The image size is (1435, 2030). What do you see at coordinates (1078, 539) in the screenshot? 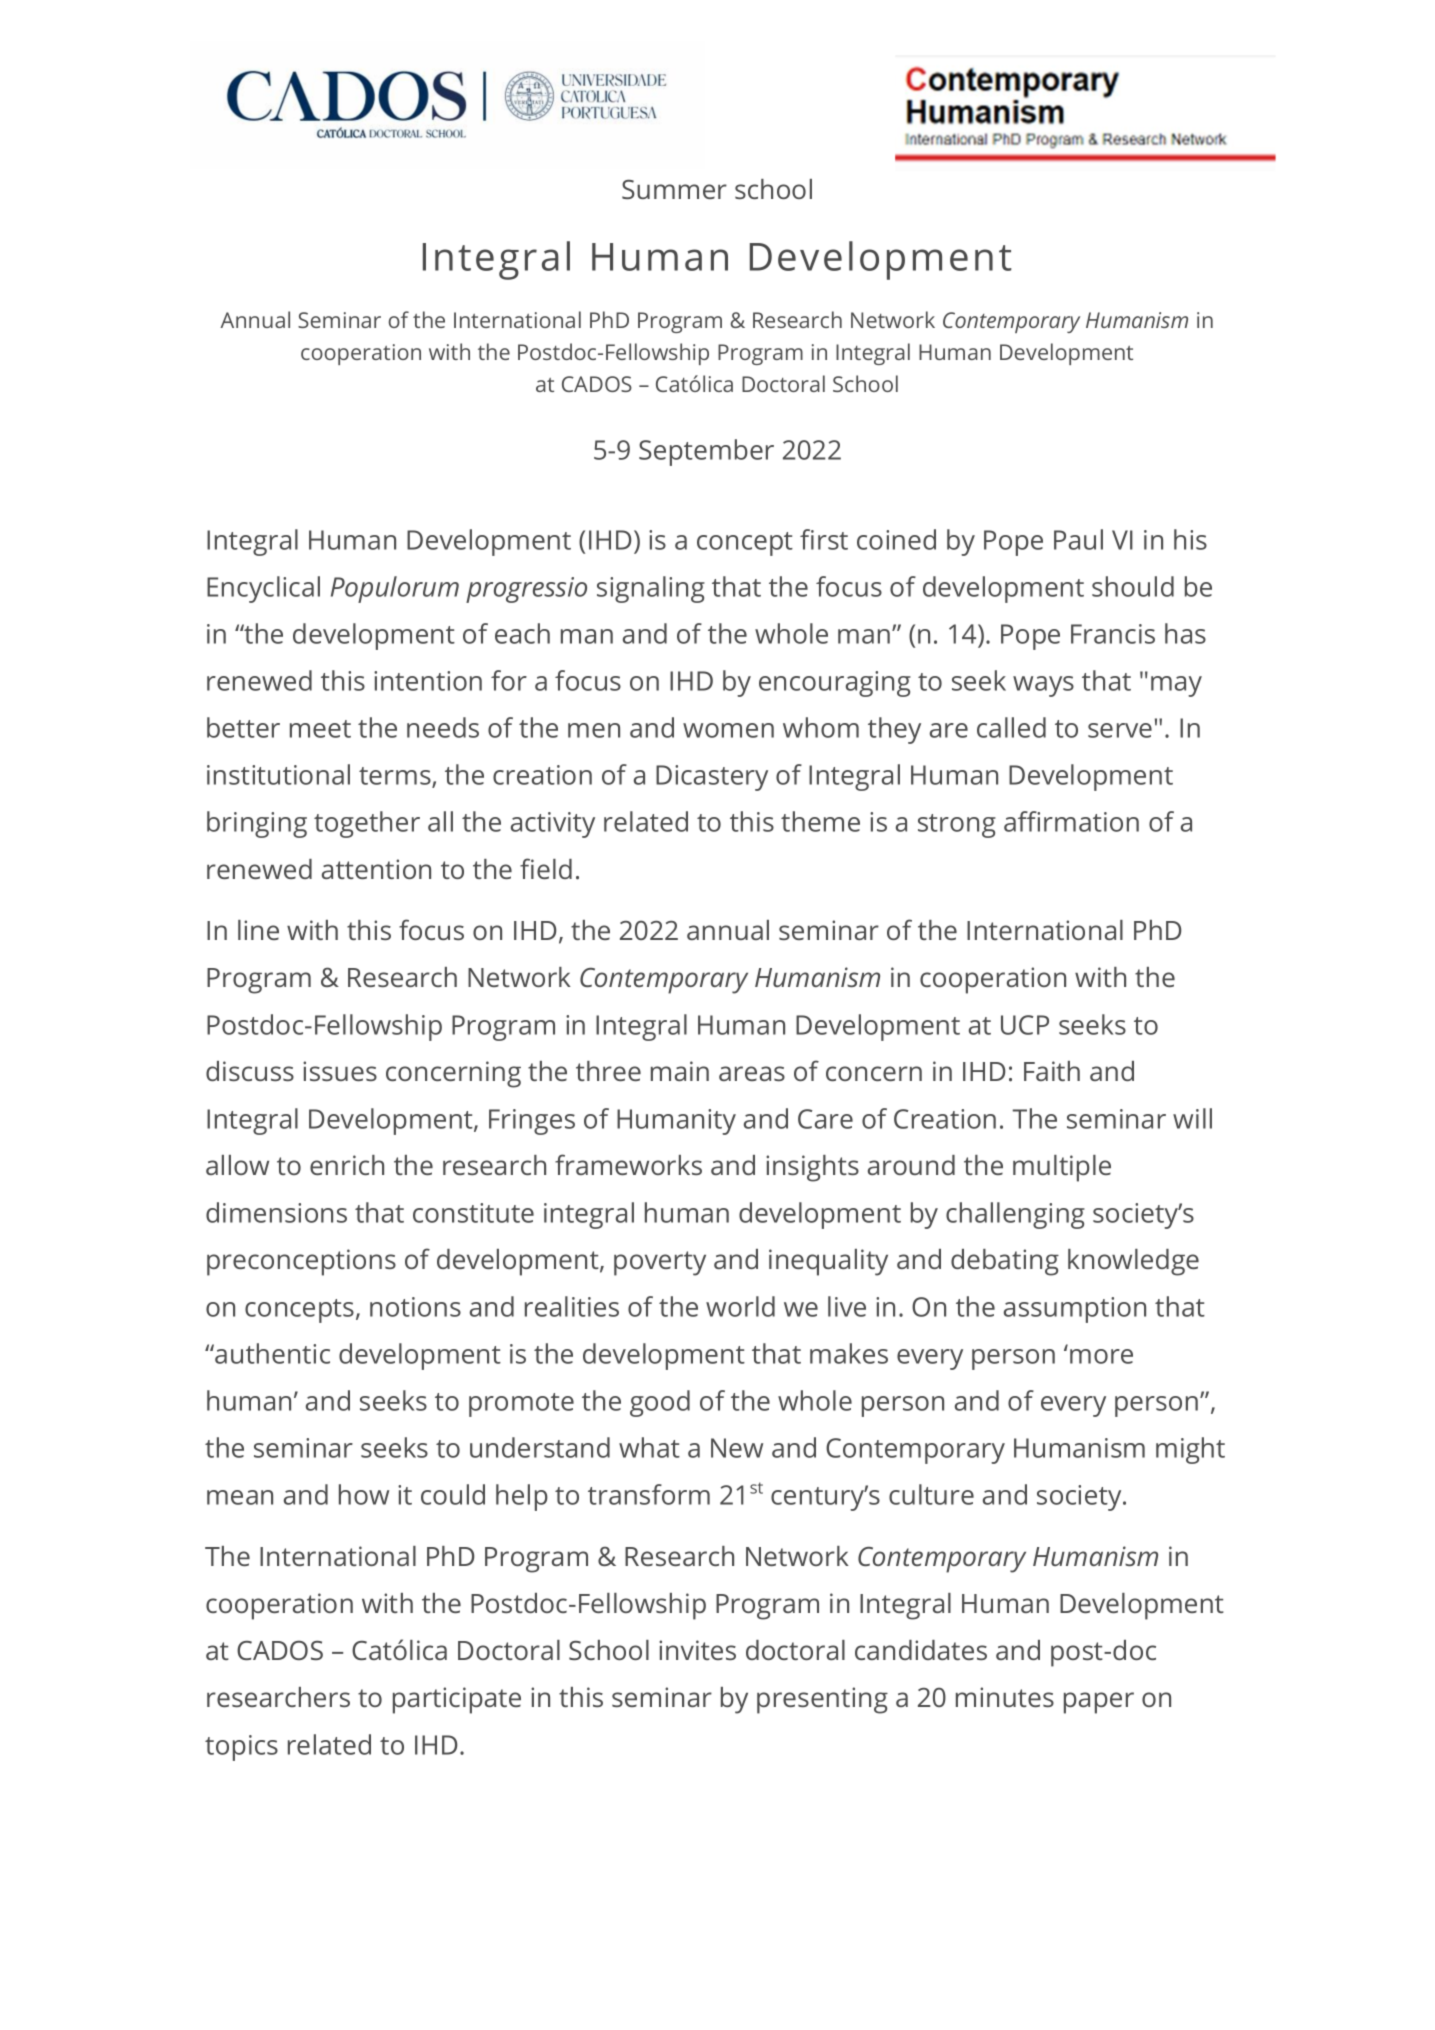
I see `Paul` at bounding box center [1078, 539].
